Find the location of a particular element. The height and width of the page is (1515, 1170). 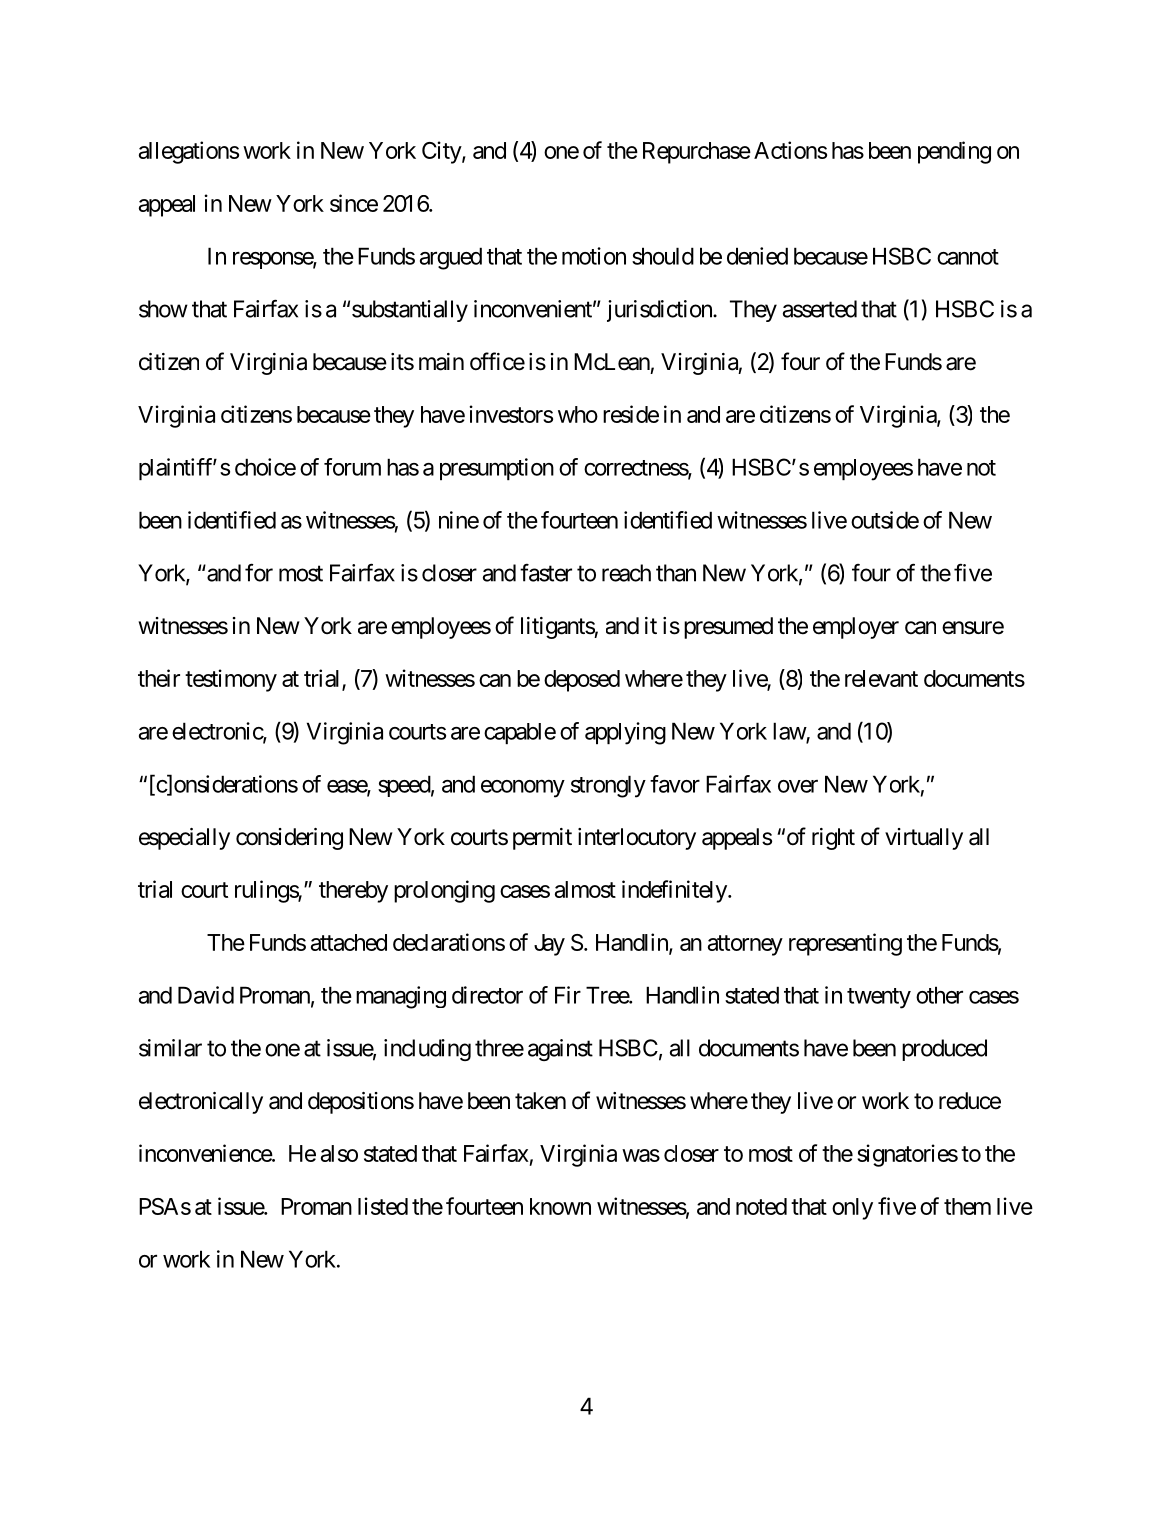

Jay is located at coordinates (549, 945).
